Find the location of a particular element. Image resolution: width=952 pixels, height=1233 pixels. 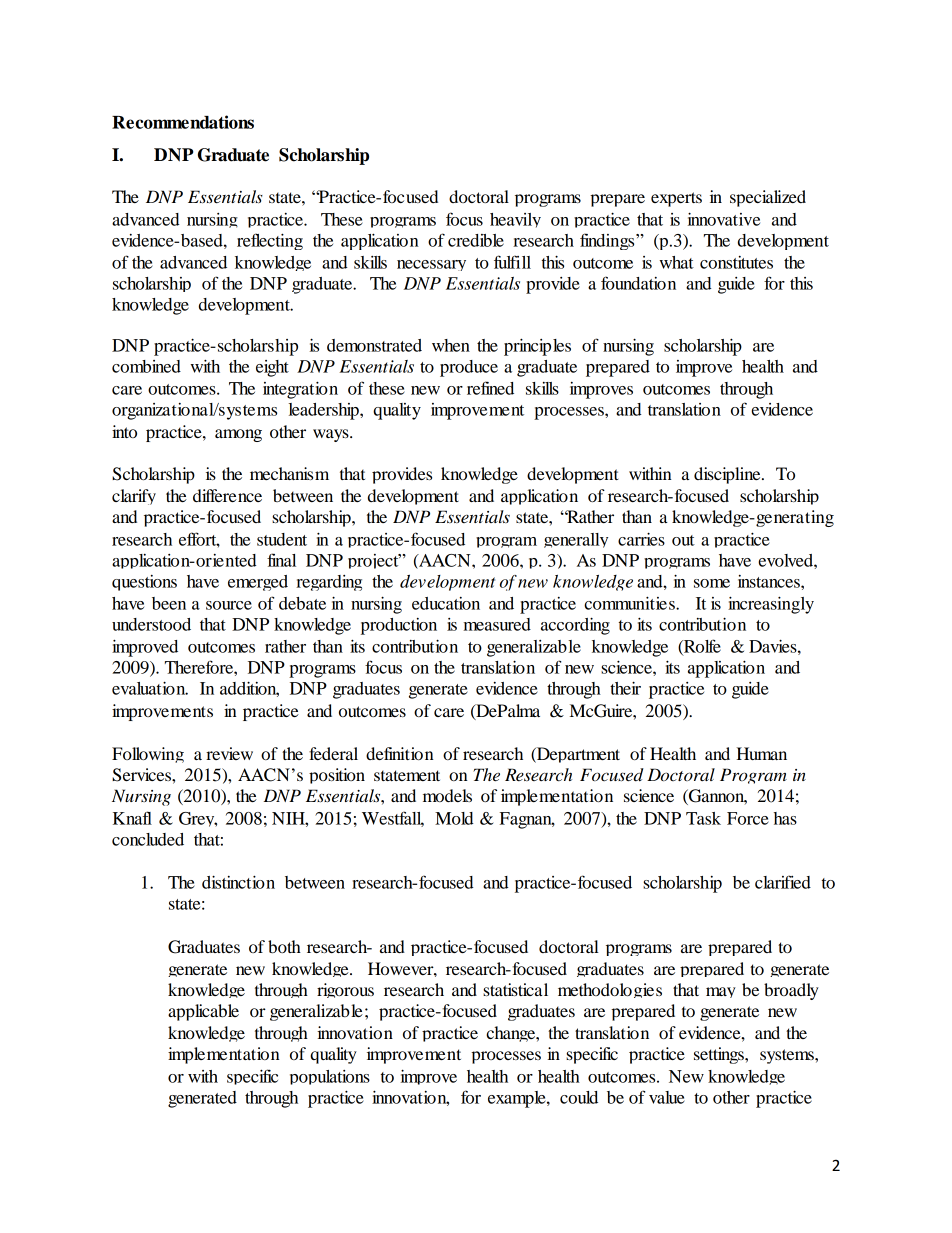

experts is located at coordinates (676, 199).
